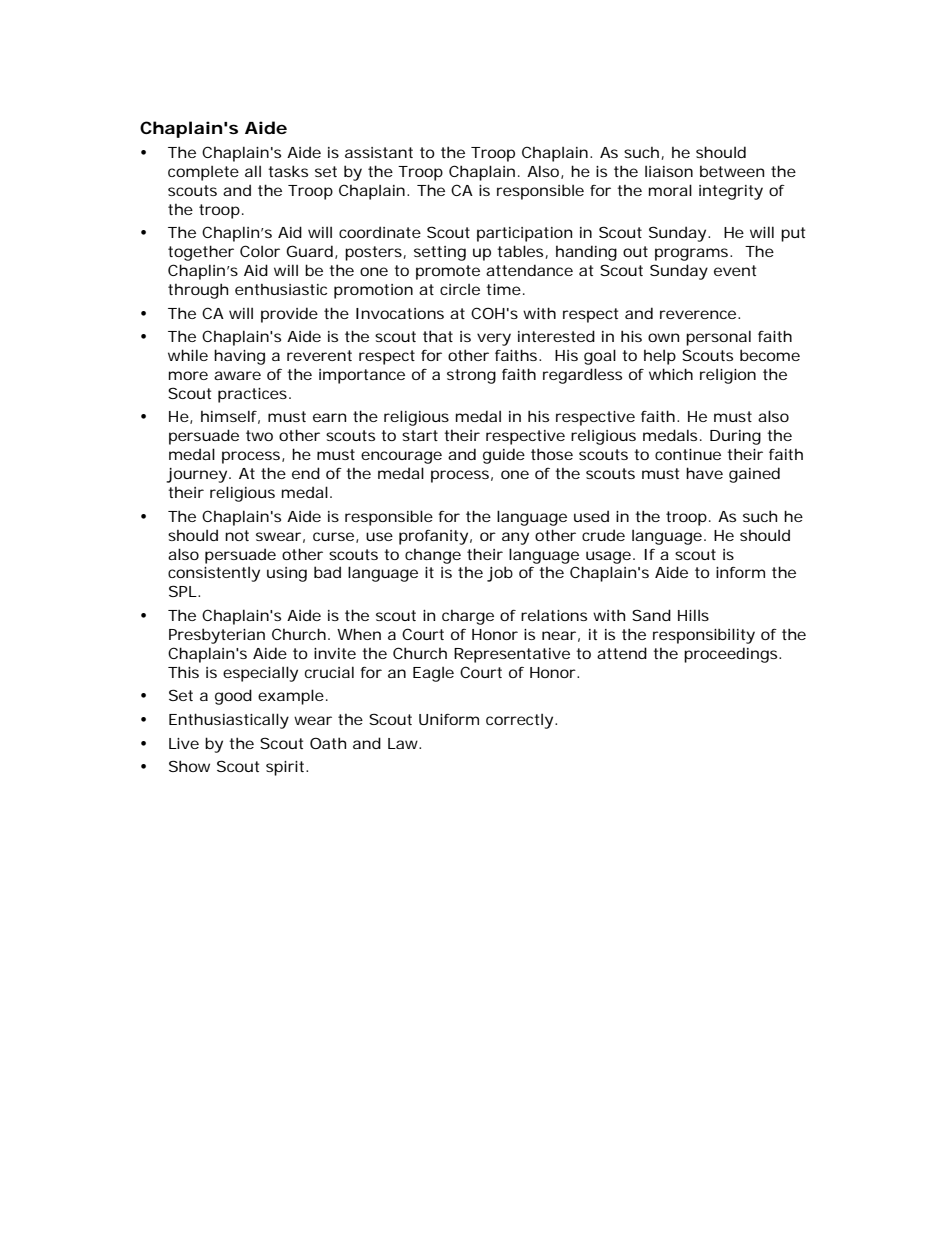 The image size is (952, 1233). Describe the element at coordinates (732, 655) in the document. I see `proceedings` at that location.
